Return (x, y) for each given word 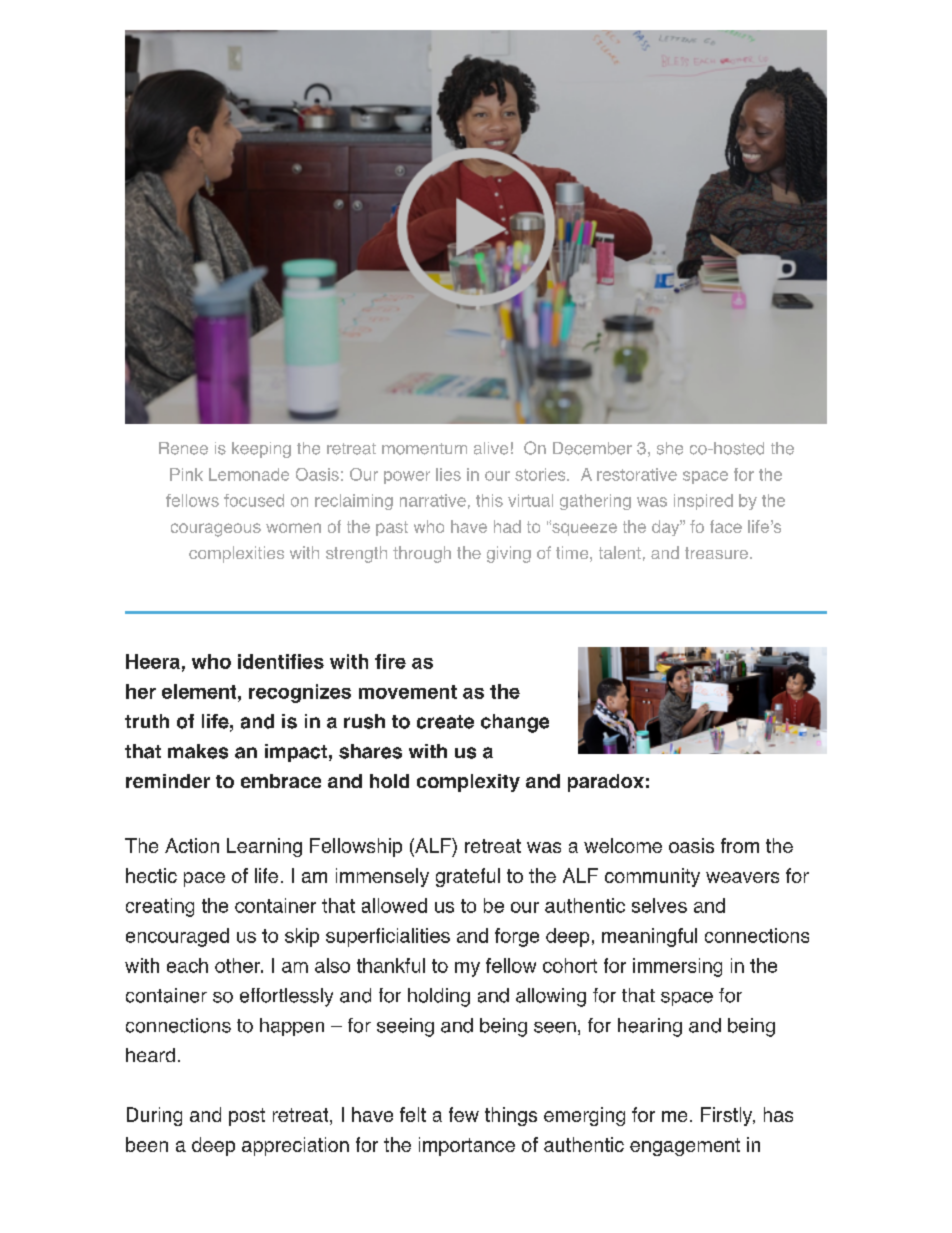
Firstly (728, 1116)
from (740, 845)
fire (390, 661)
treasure (716, 553)
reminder (168, 781)
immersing (677, 967)
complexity (468, 783)
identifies (281, 661)
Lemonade (249, 474)
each (187, 965)
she (670, 448)
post (247, 1117)
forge (517, 937)
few (464, 1114)
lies (448, 474)
